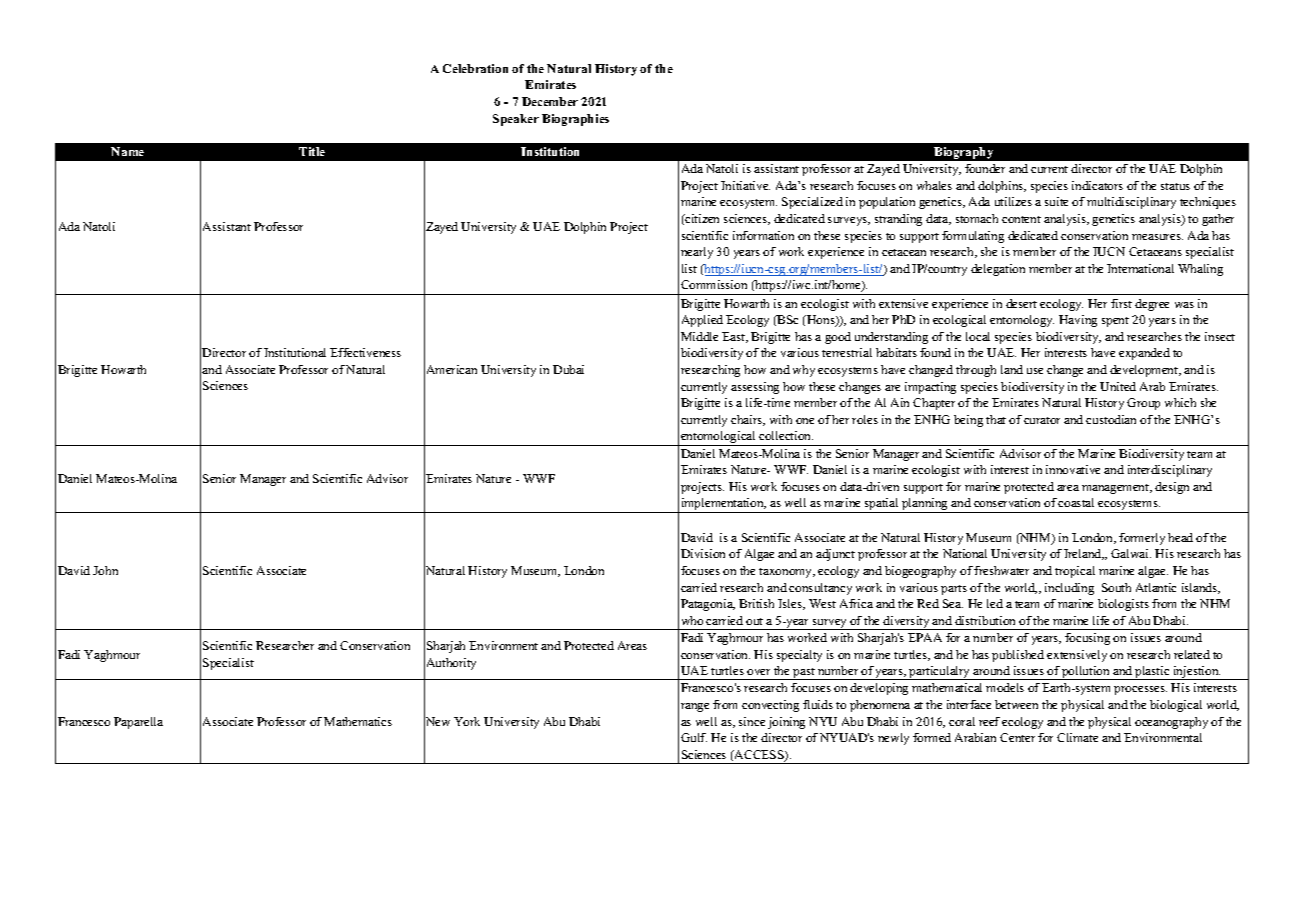  What do you see at coordinates (718, 438) in the screenshot?
I see `entomological` at bounding box center [718, 438].
